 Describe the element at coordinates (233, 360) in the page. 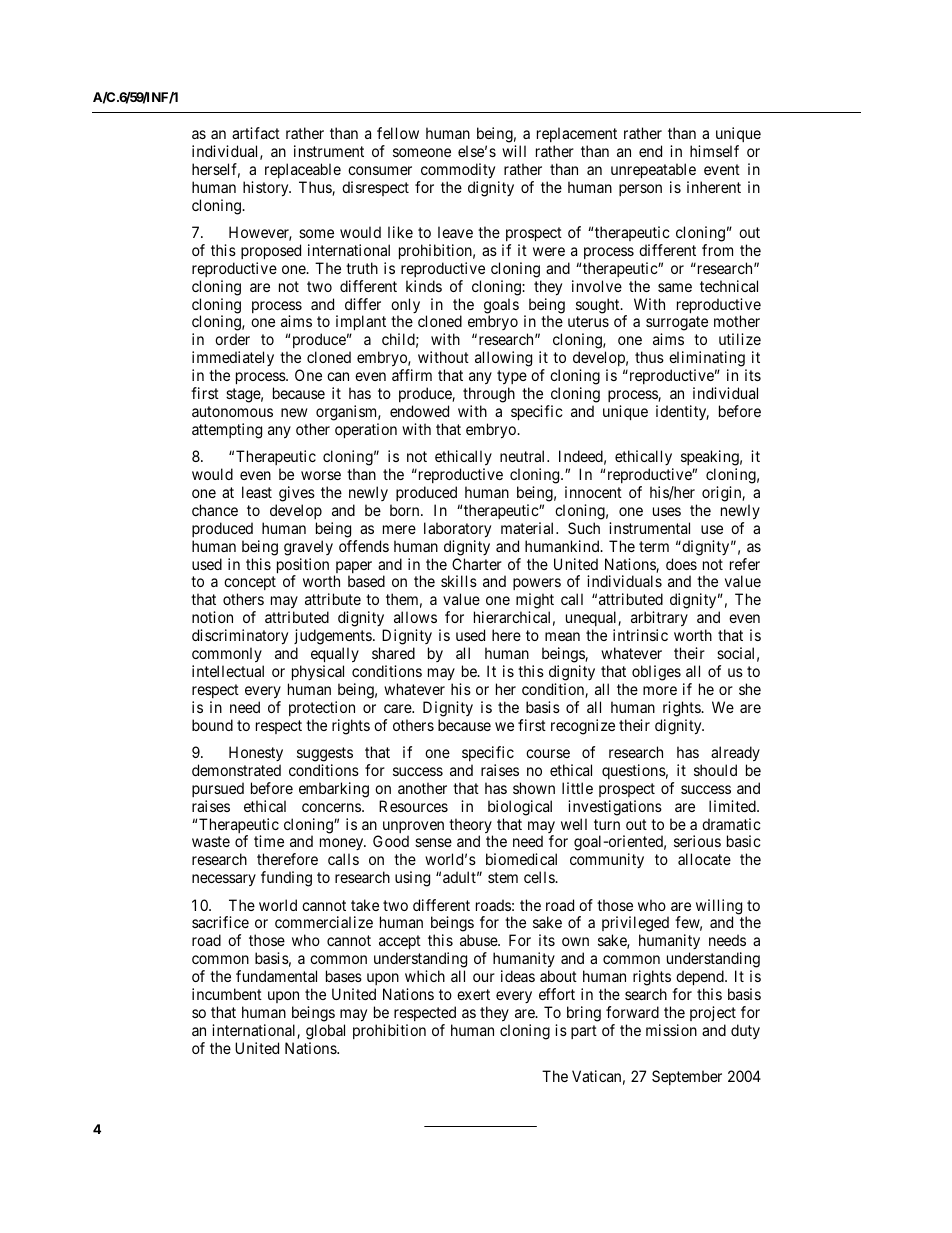

I see `immediately` at that location.
